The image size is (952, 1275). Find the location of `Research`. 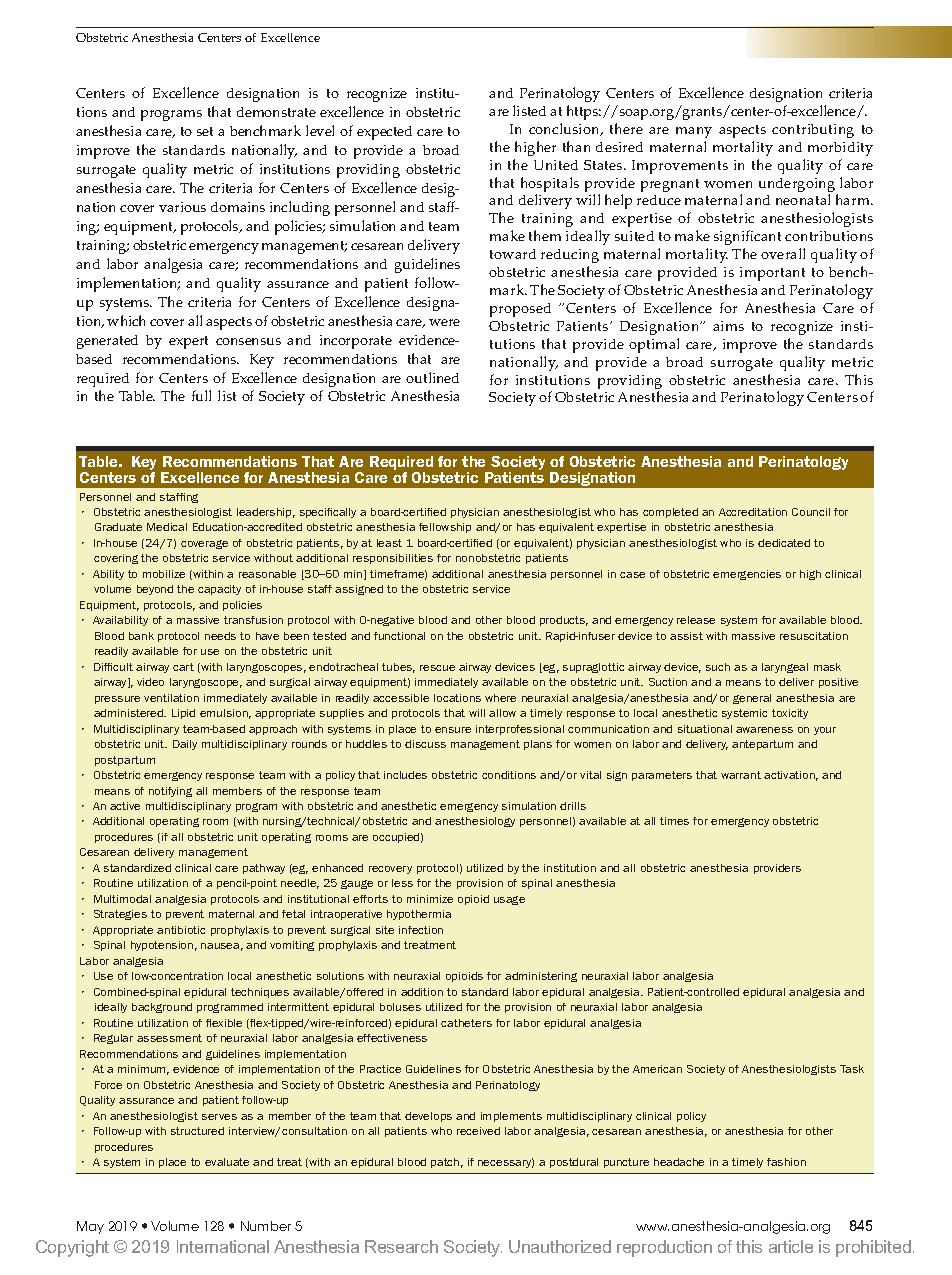

Research is located at coordinates (401, 1246).
